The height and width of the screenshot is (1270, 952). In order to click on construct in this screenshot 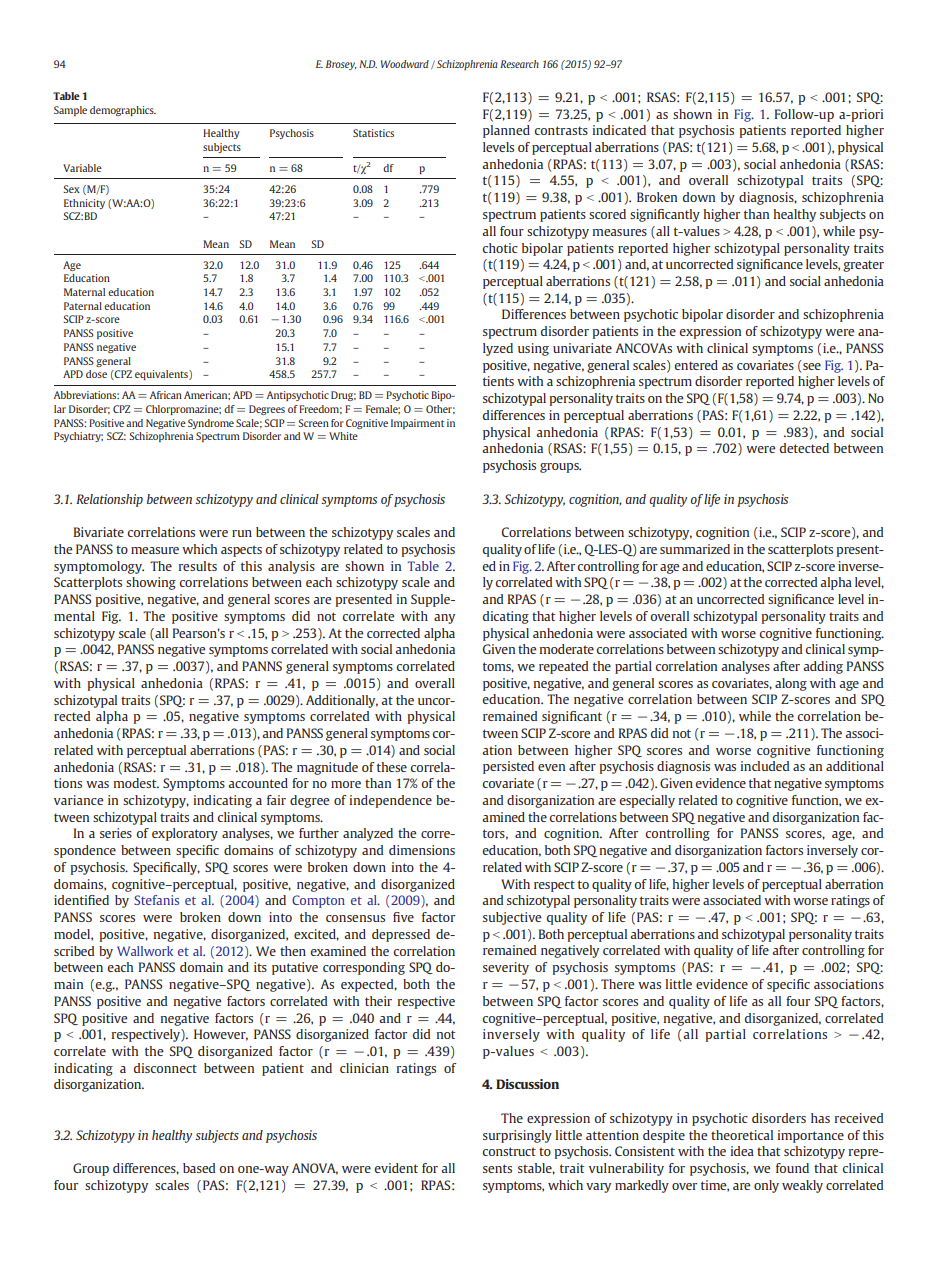, I will do `click(509, 1151)`.
